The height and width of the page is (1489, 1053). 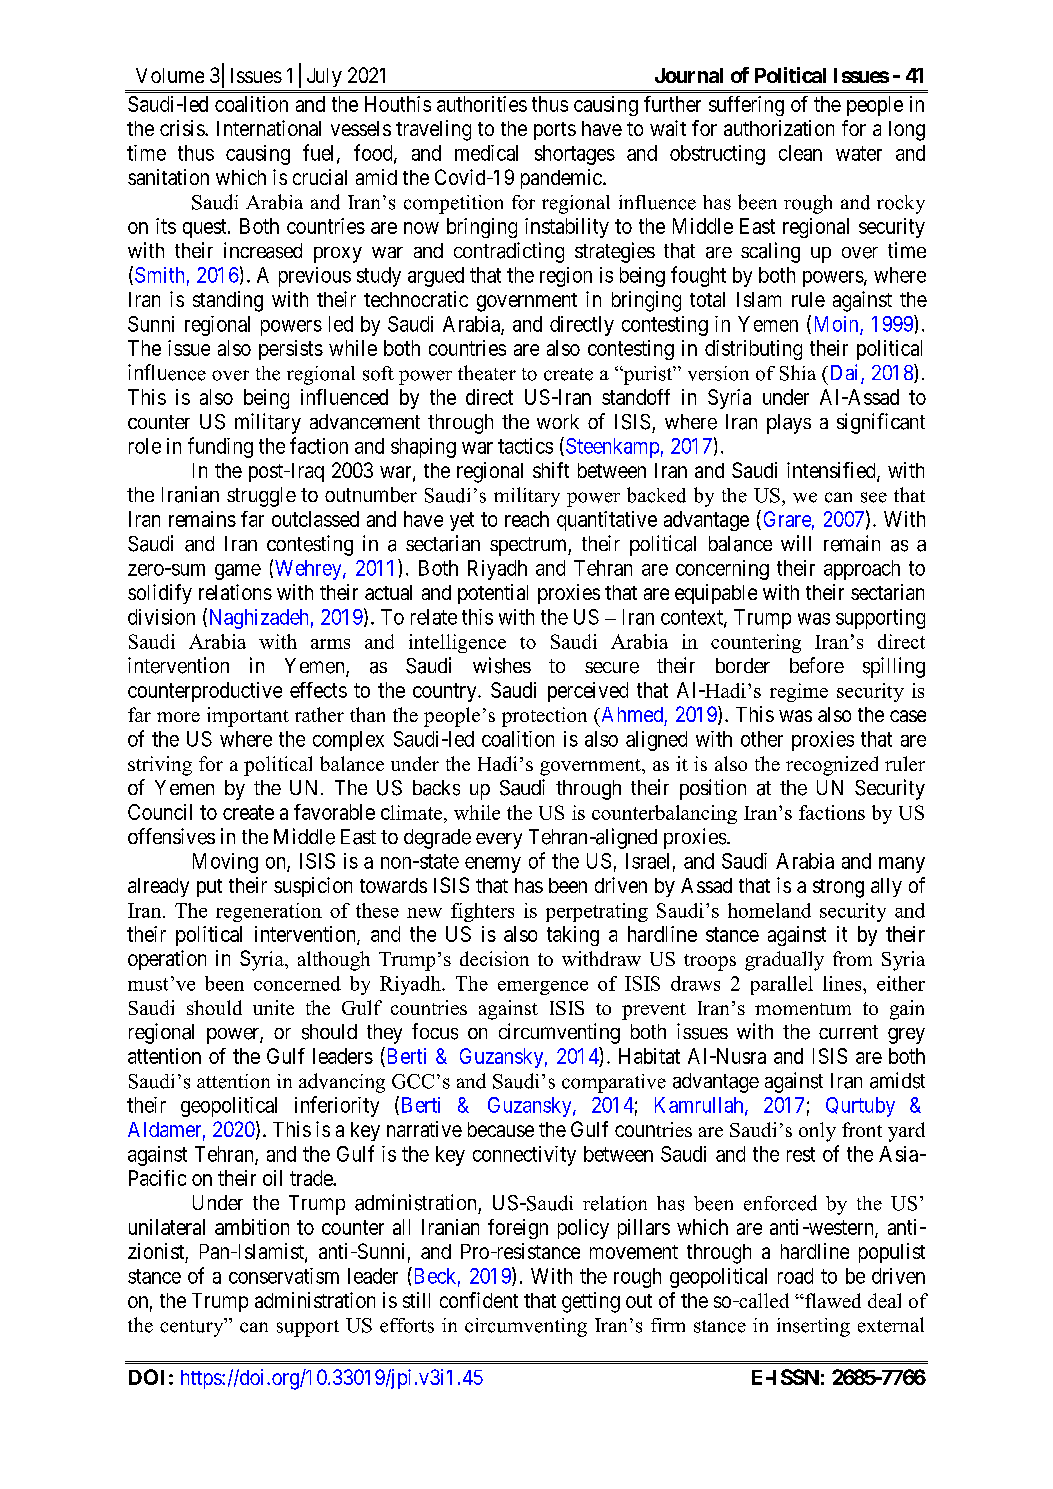 I want to click on theater, so click(x=487, y=373).
